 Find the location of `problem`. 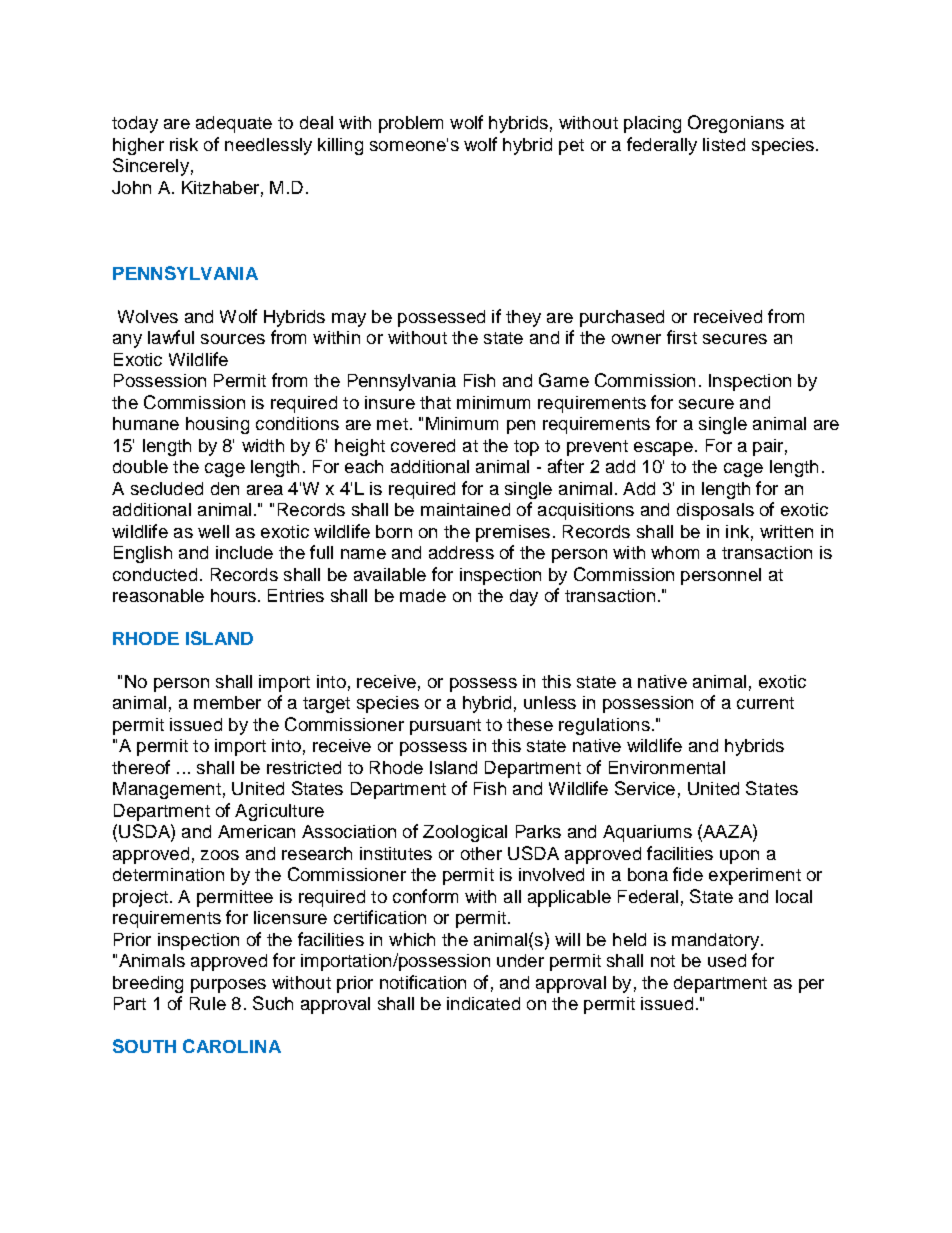

problem is located at coordinates (411, 124).
